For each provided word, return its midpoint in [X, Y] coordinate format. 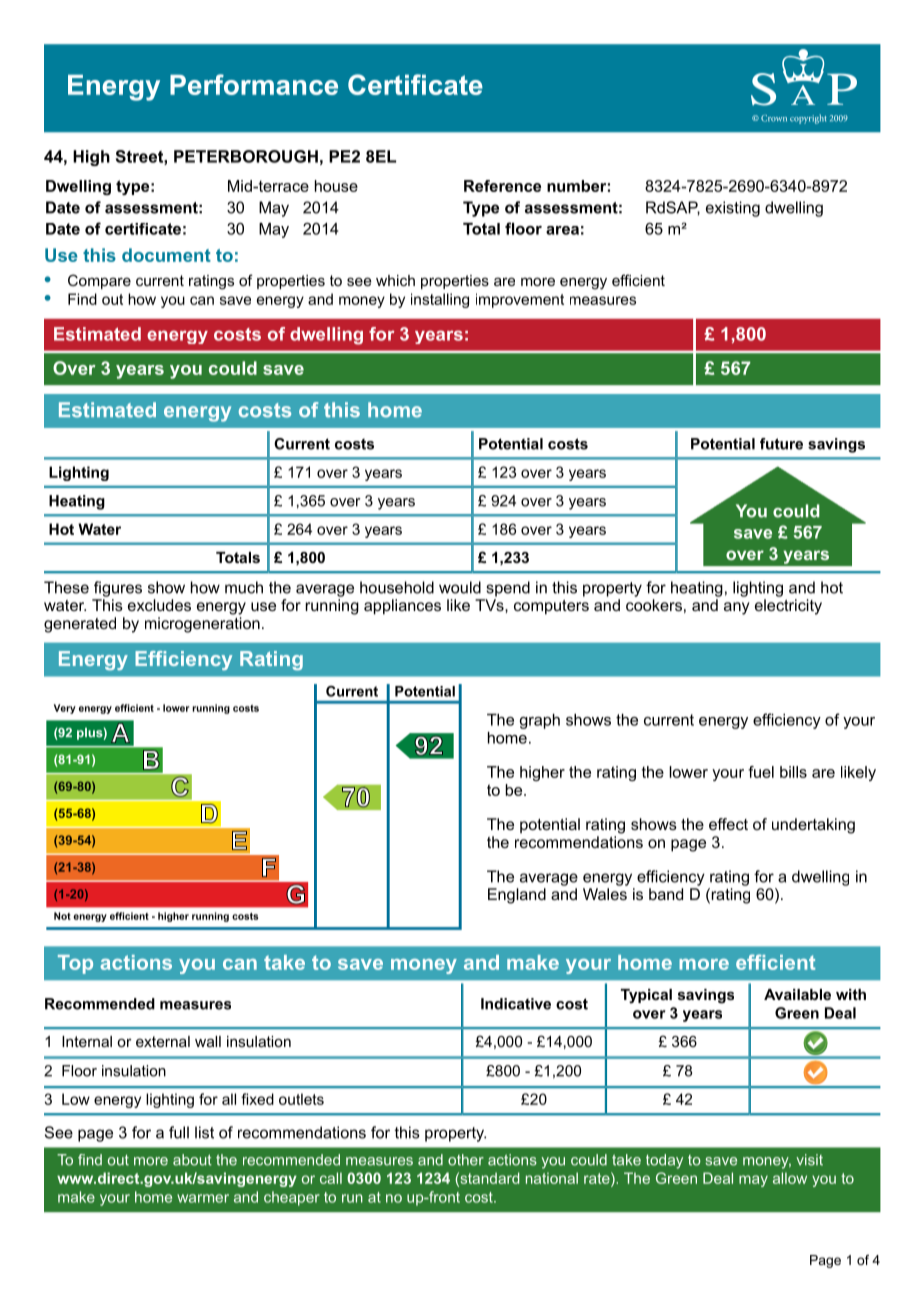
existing [733, 209]
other [466, 1160]
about [192, 1160]
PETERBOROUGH [246, 156]
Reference [502, 186]
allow [790, 1178]
